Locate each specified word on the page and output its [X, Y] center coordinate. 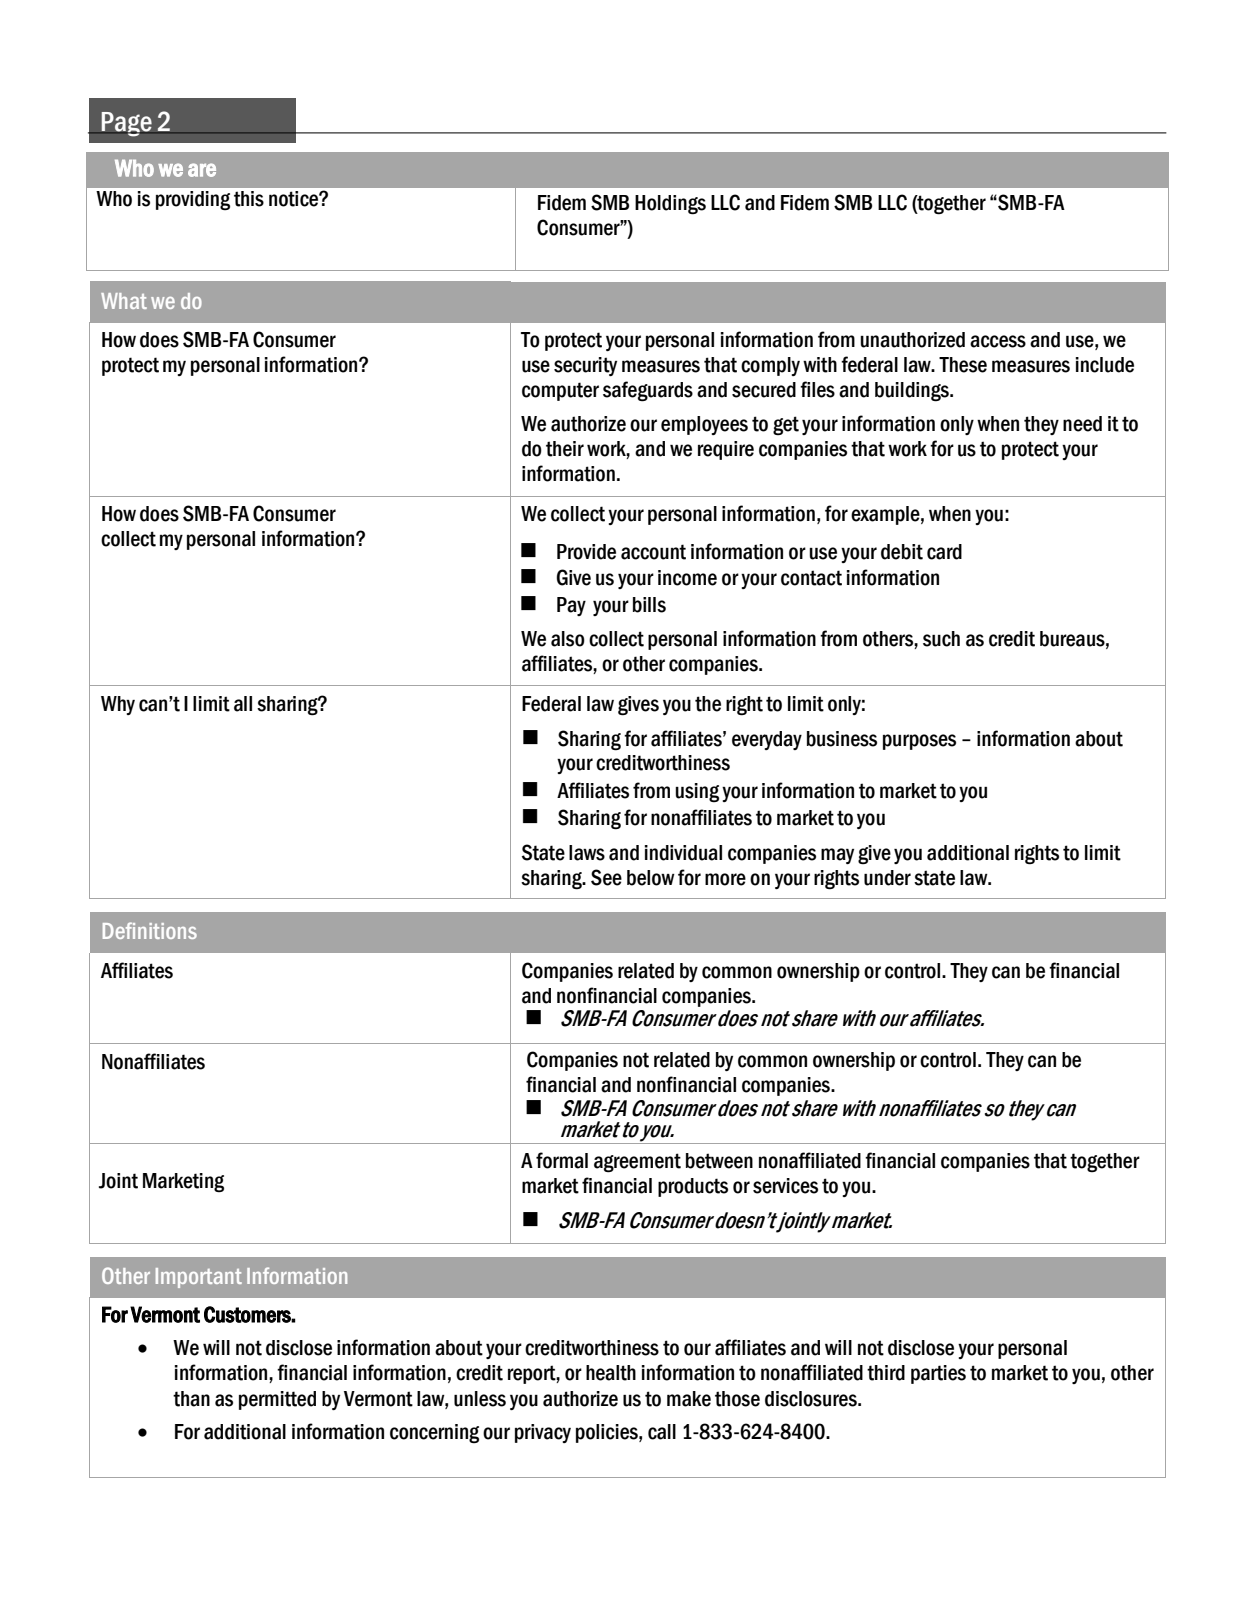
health [611, 1373]
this [249, 198]
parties [938, 1374]
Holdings [670, 205]
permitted [277, 1400]
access [998, 341]
